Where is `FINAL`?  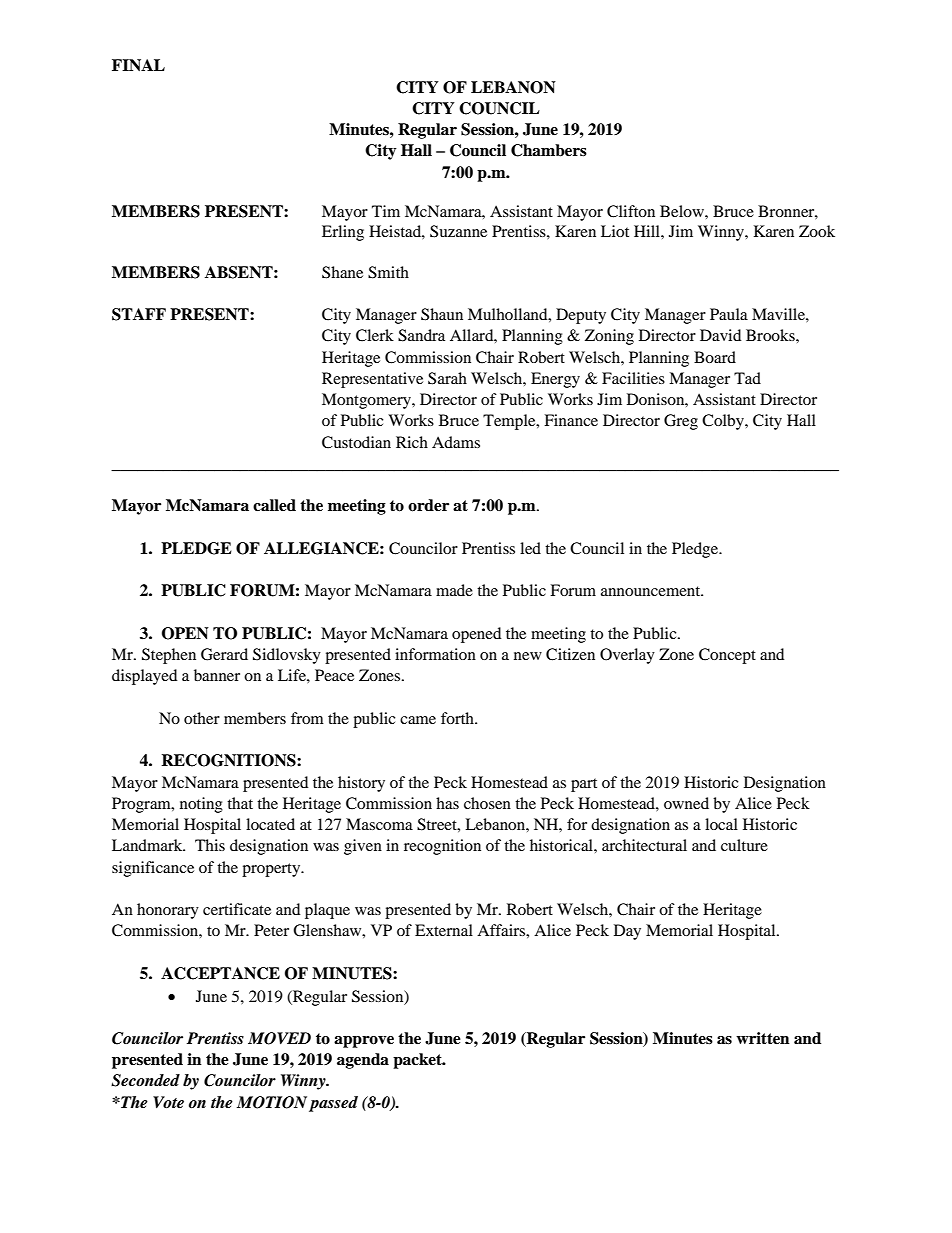
FINAL is located at coordinates (138, 65).
